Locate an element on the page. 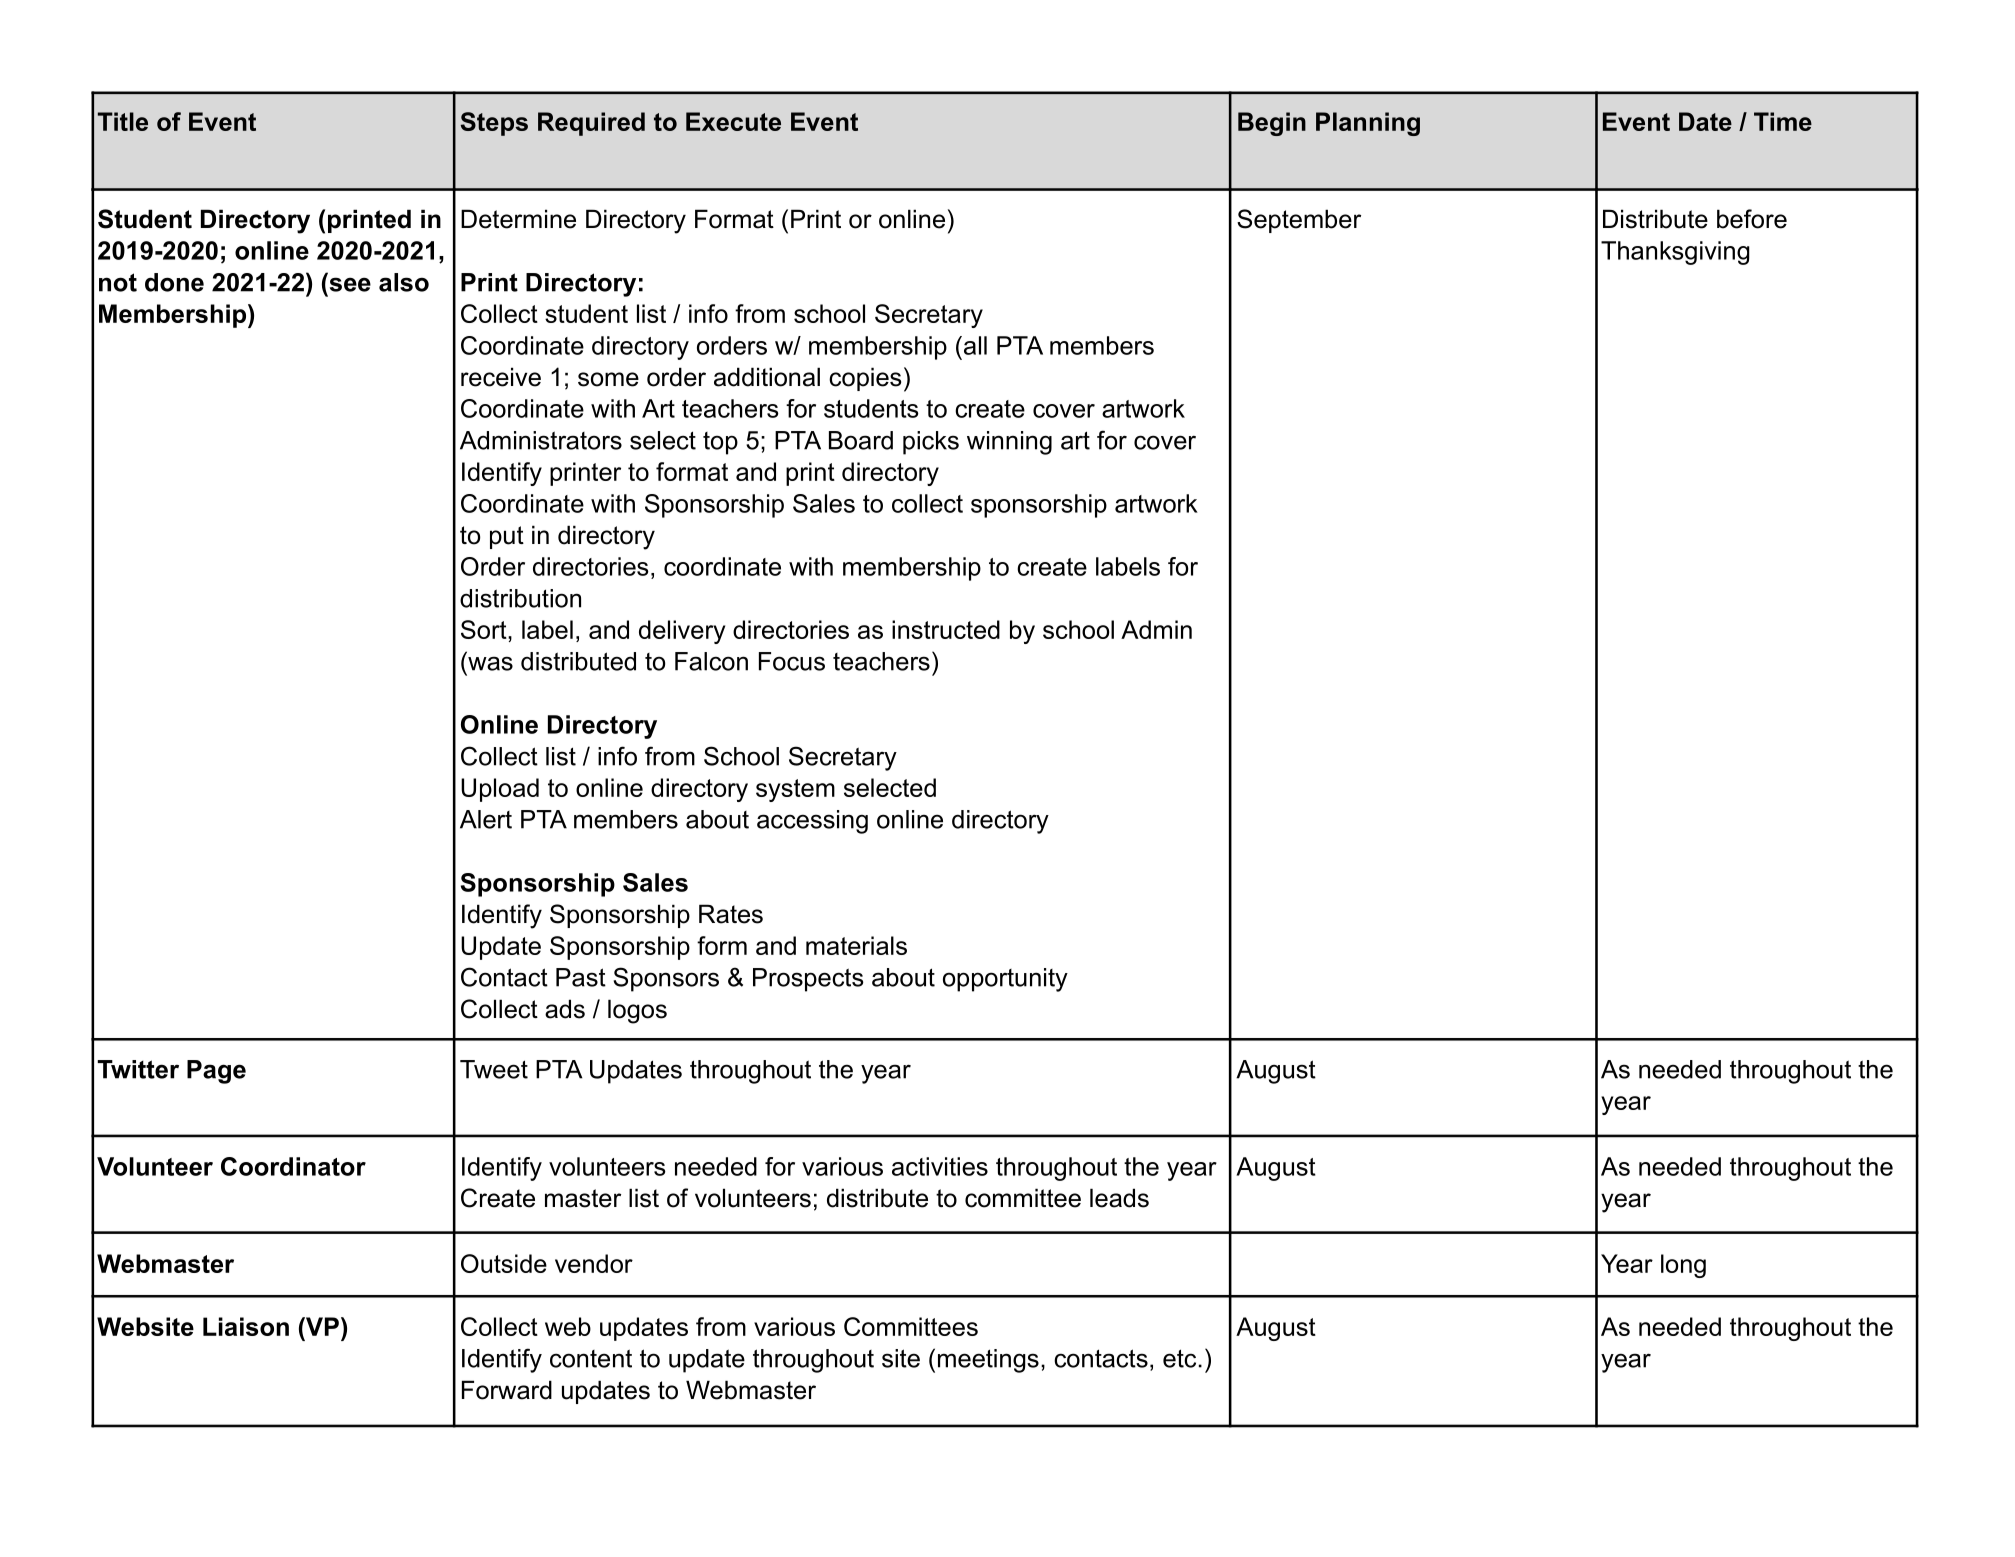 The width and height of the document is (2015, 1557). Liaison is located at coordinates (246, 1326).
